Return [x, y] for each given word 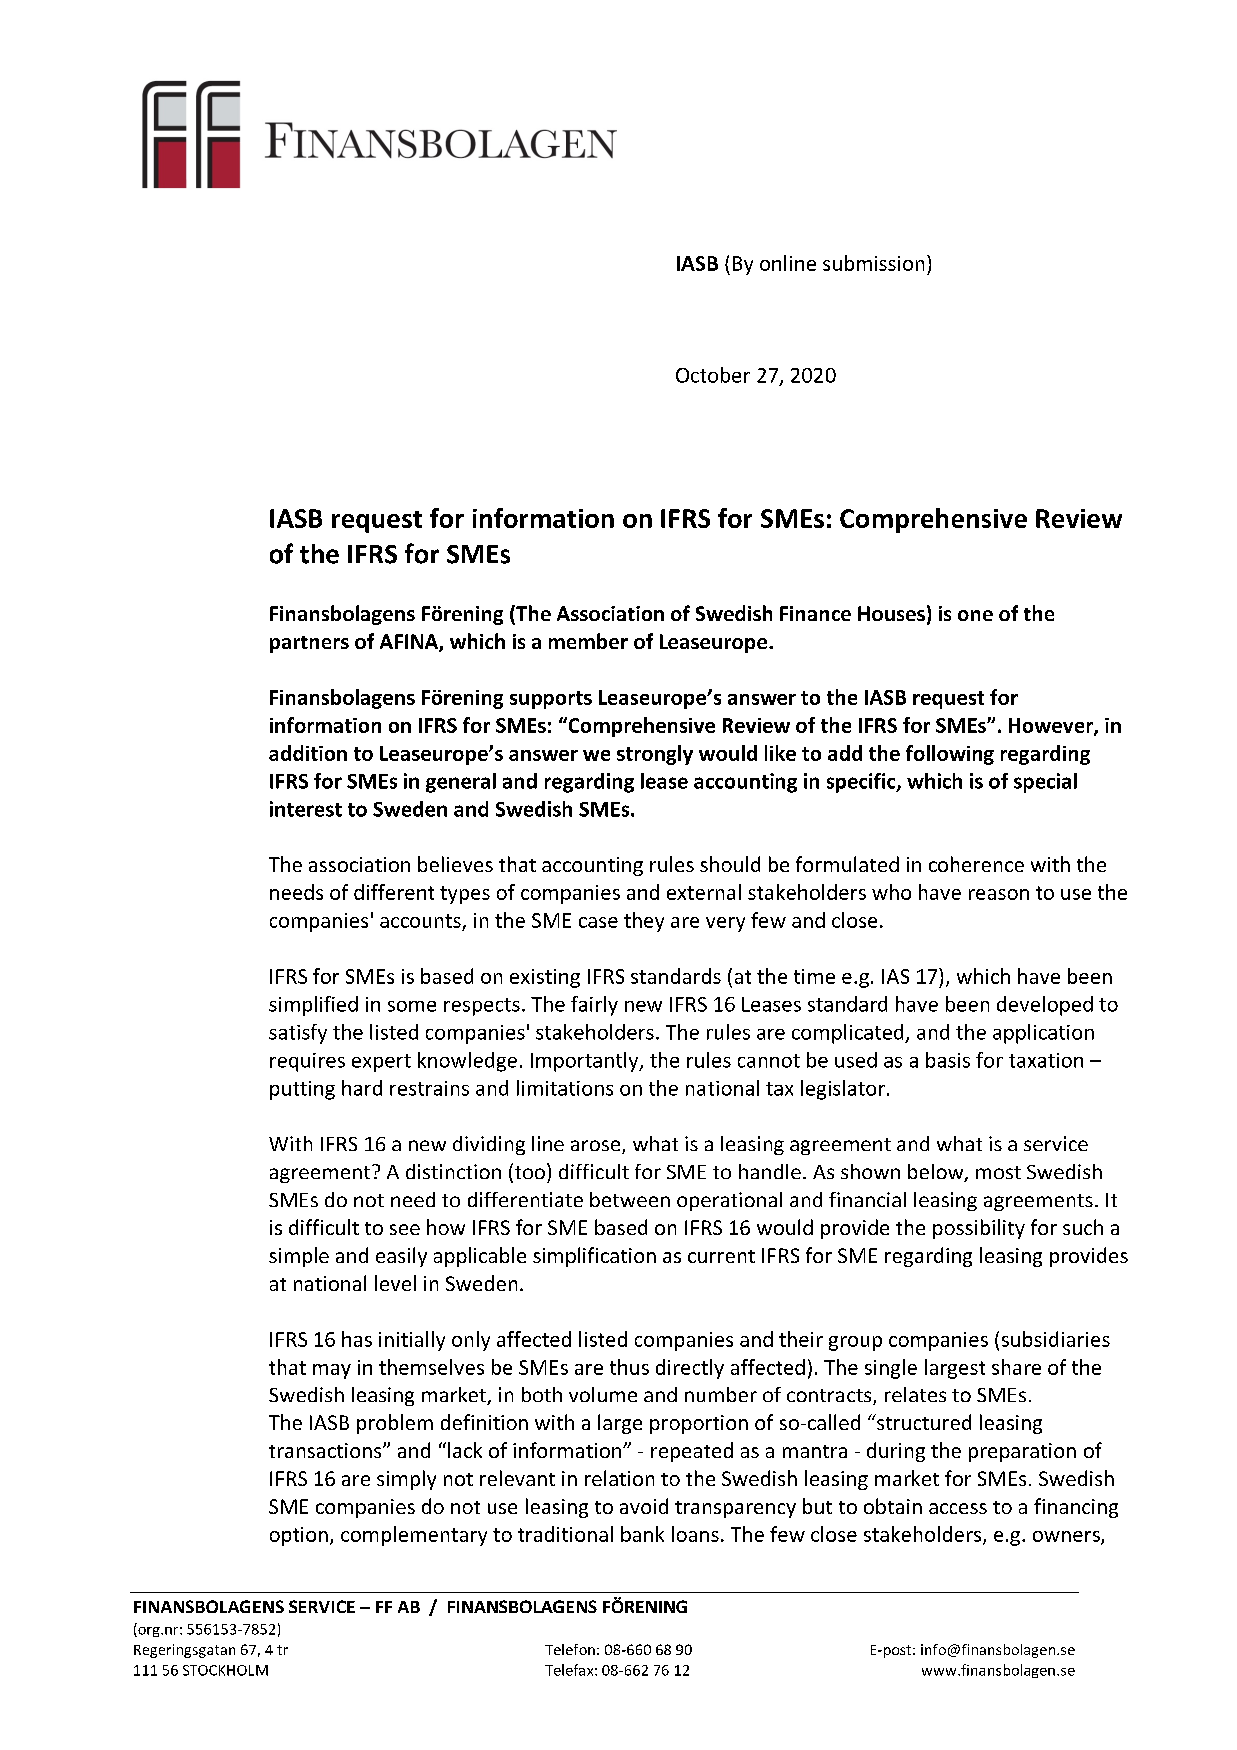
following [950, 755]
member [588, 641]
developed [1045, 1006]
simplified [313, 1006]
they [644, 922]
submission [873, 263]
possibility [979, 1229]
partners [309, 644]
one [975, 615]
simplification [594, 1257]
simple [299, 1257]
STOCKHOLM [225, 1670]
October [713, 375]
